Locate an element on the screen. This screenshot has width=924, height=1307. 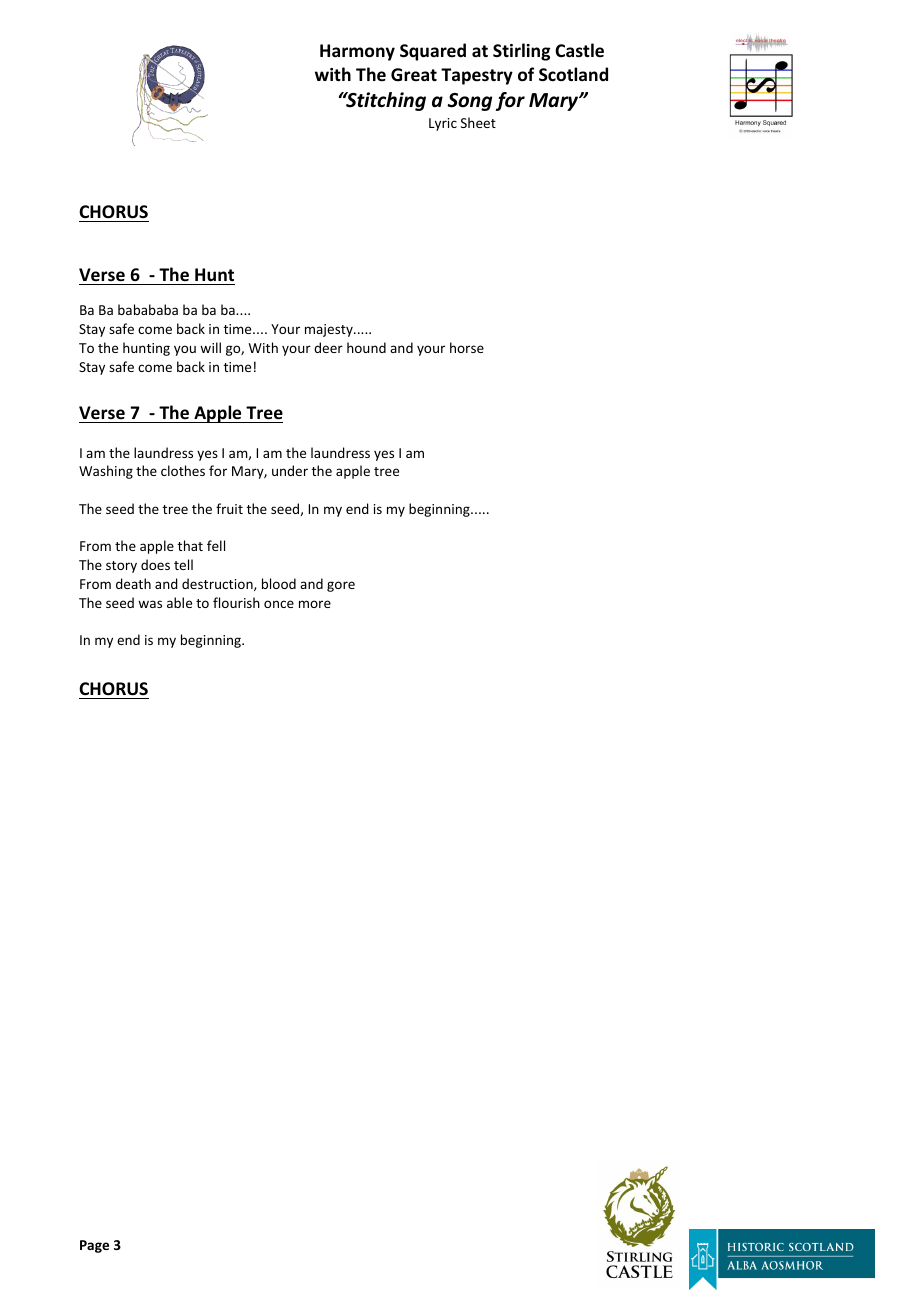
flourish is located at coordinates (236, 602).
